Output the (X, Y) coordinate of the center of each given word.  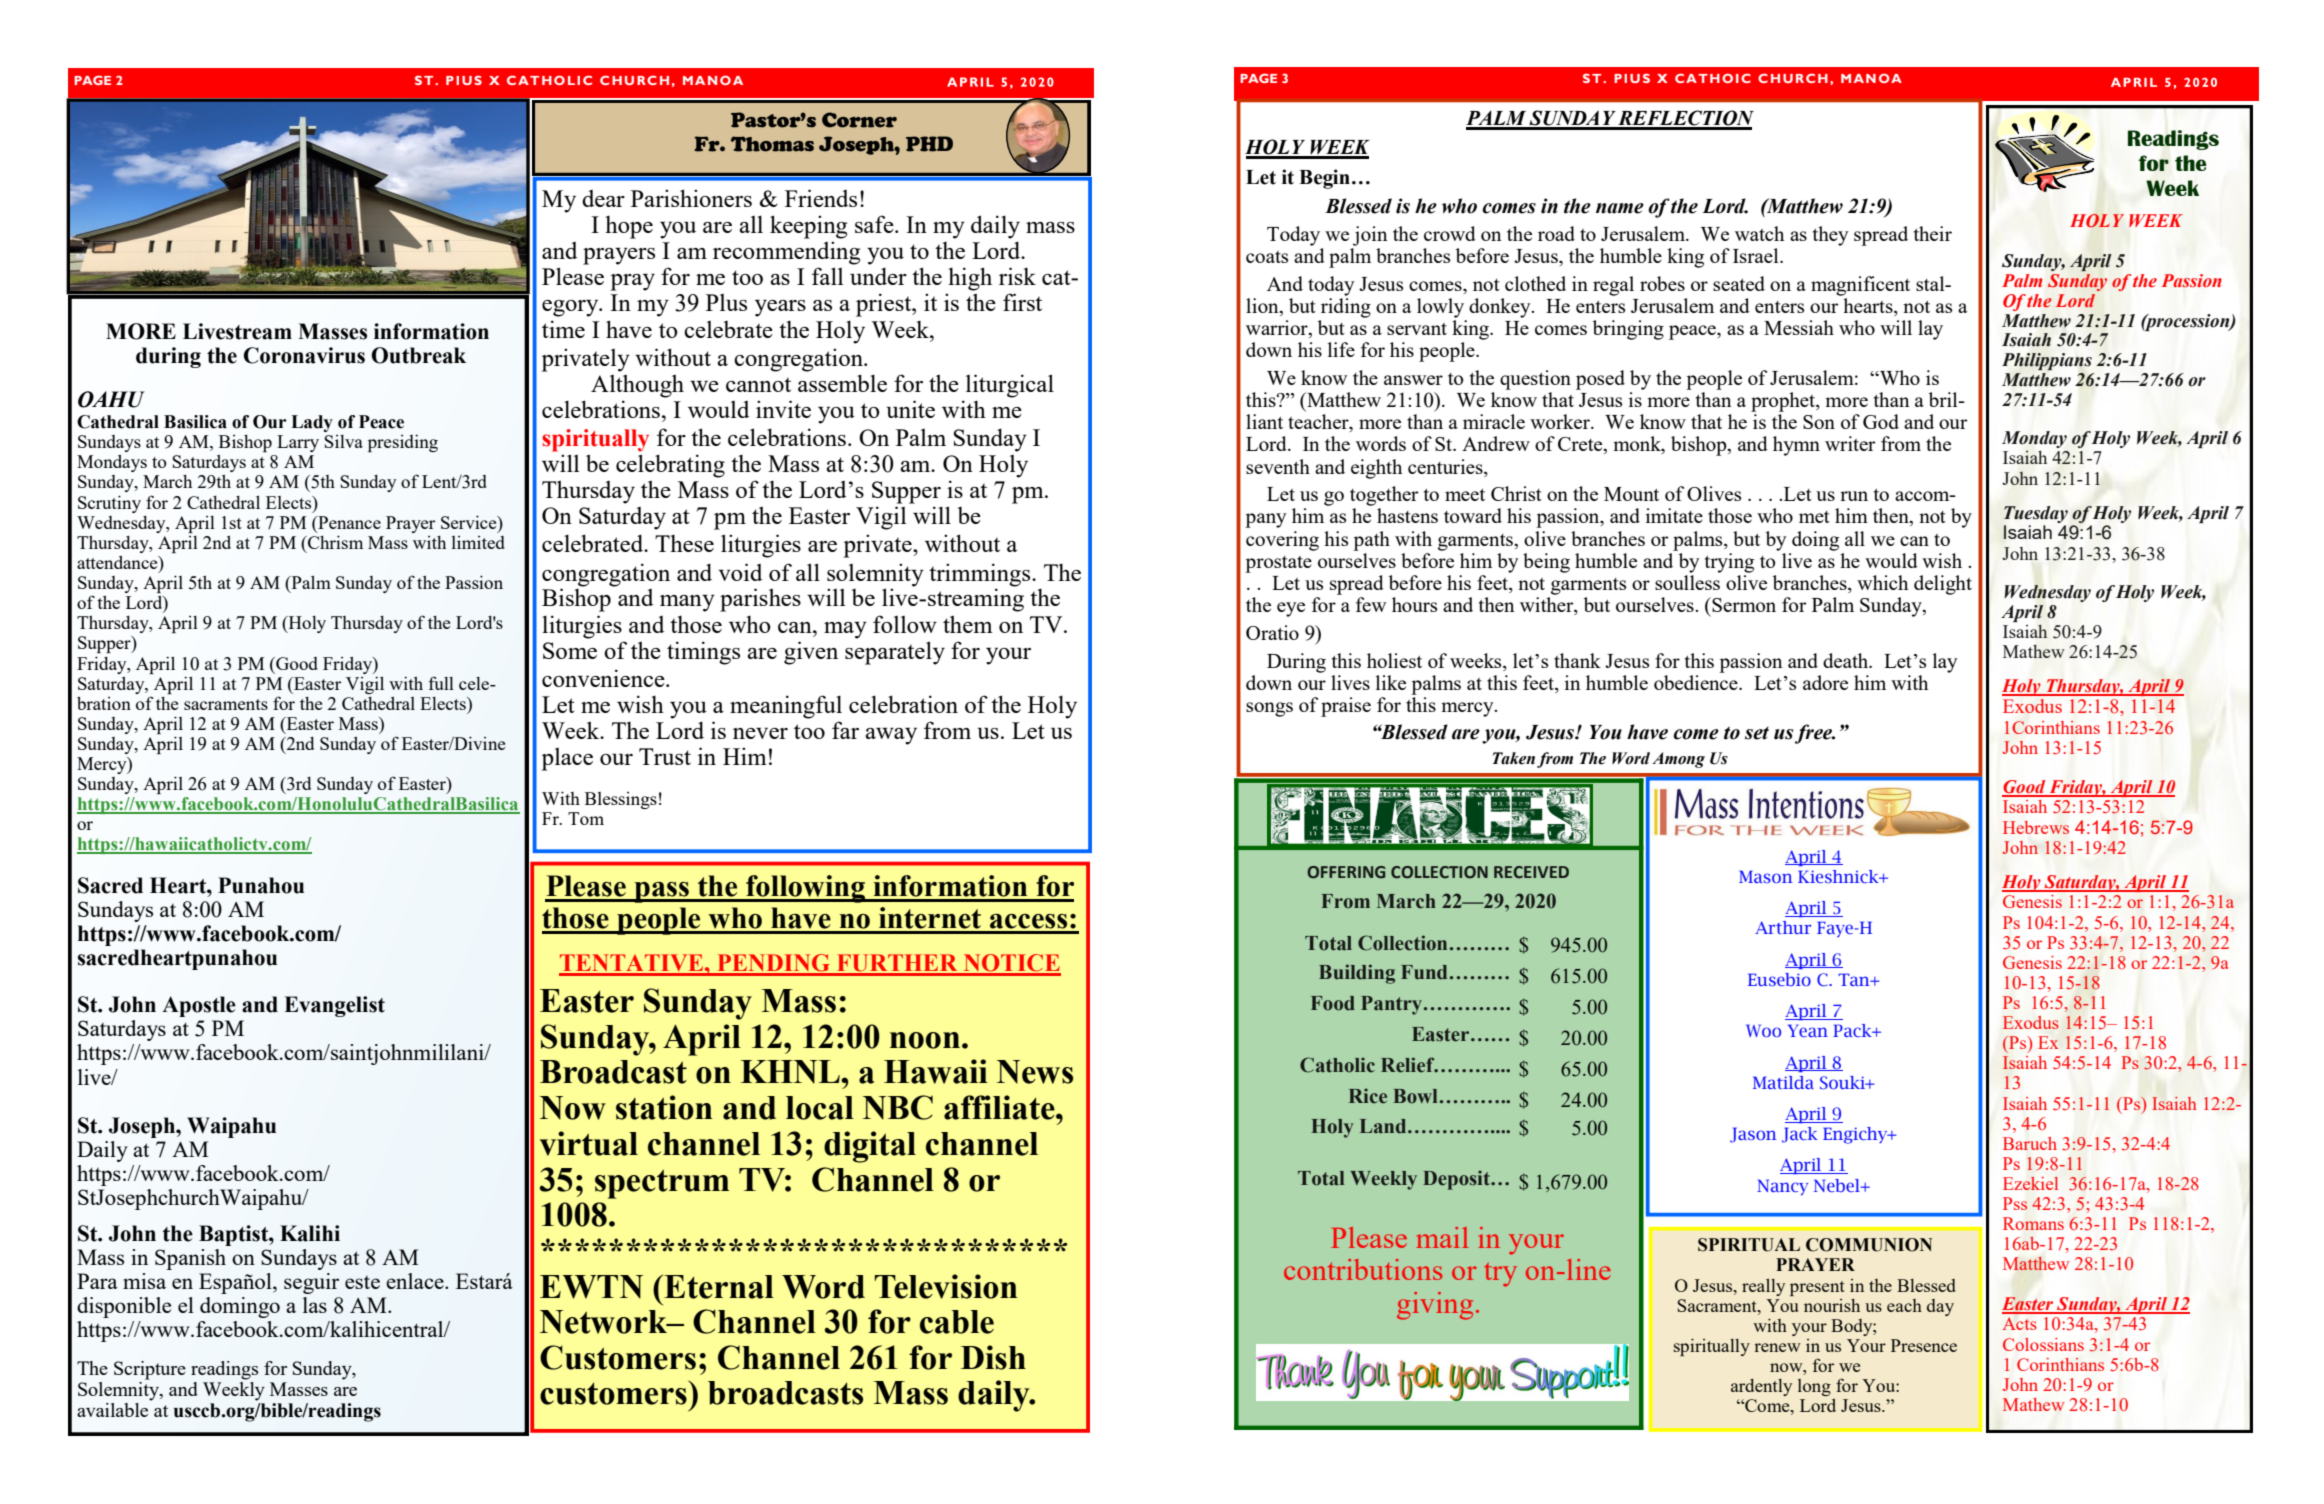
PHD (929, 144)
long (1814, 1387)
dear (603, 198)
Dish (993, 1357)
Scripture (150, 1370)
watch (1759, 233)
